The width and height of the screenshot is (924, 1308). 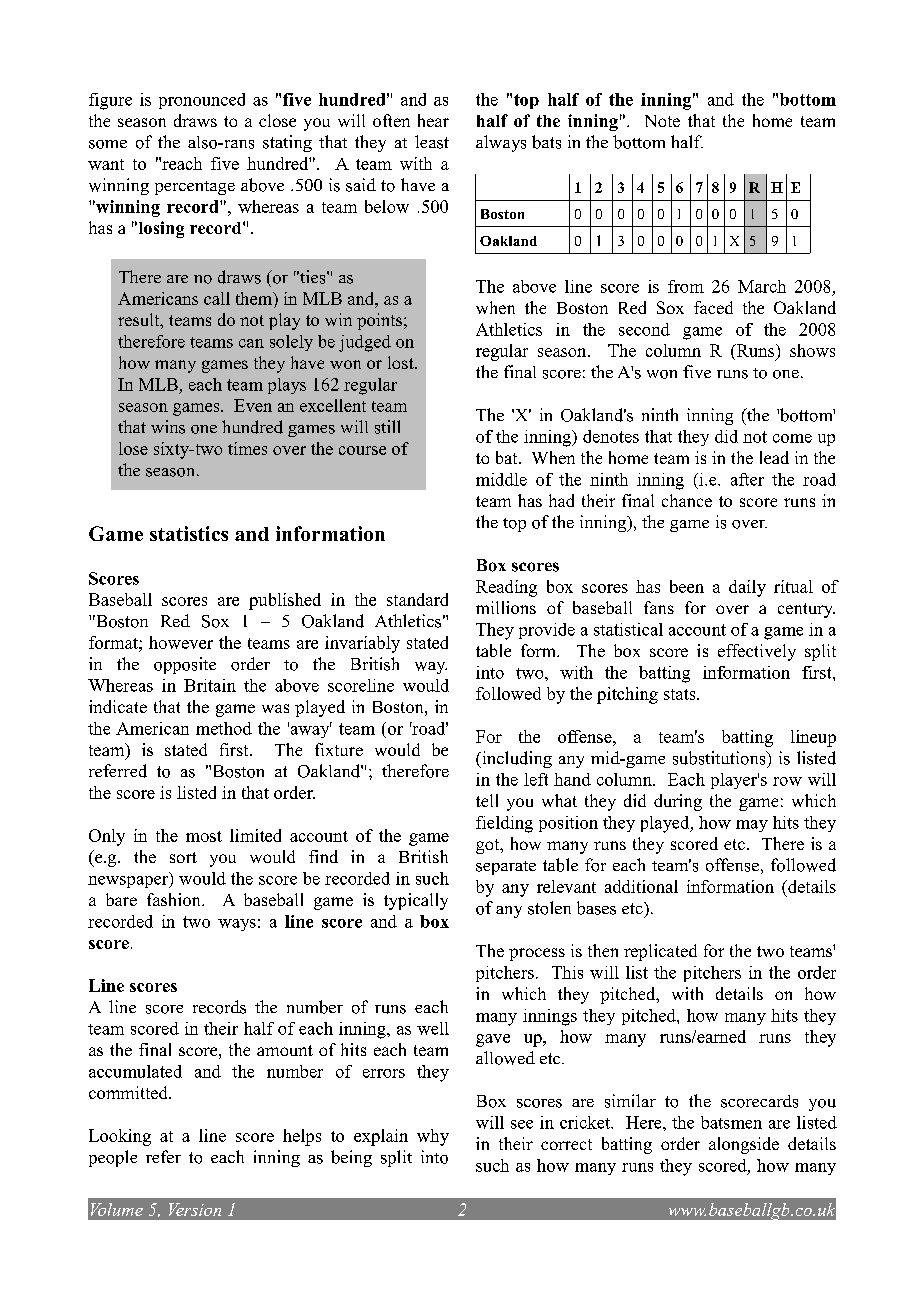 I want to click on Version, so click(x=195, y=1209).
